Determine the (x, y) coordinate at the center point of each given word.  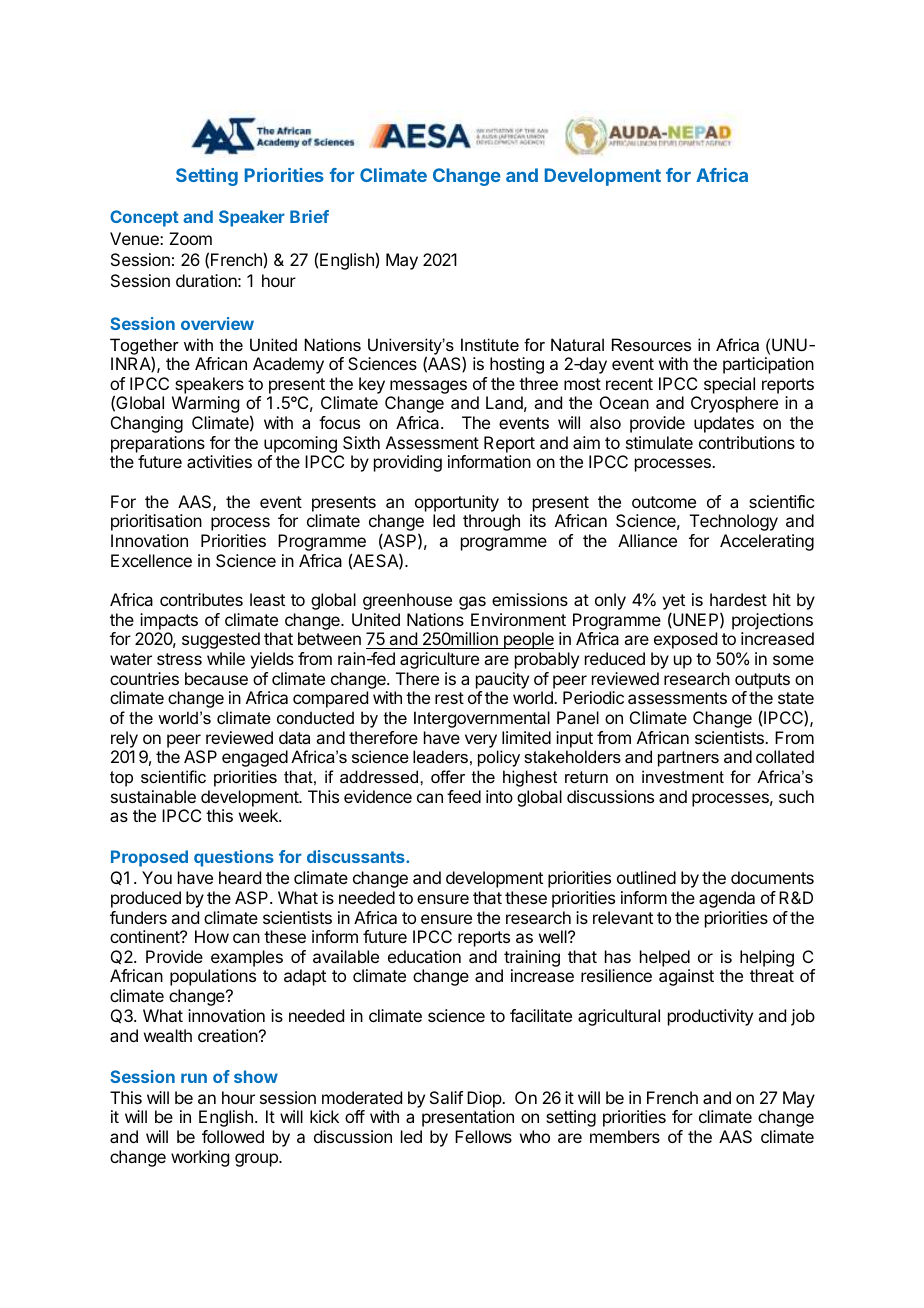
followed (233, 1136)
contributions (747, 442)
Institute (490, 344)
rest (449, 698)
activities (219, 461)
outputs (762, 681)
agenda (727, 899)
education (424, 956)
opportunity (457, 503)
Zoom (190, 238)
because (216, 678)
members (625, 1136)
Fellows (483, 1136)
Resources (651, 344)
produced (146, 899)
